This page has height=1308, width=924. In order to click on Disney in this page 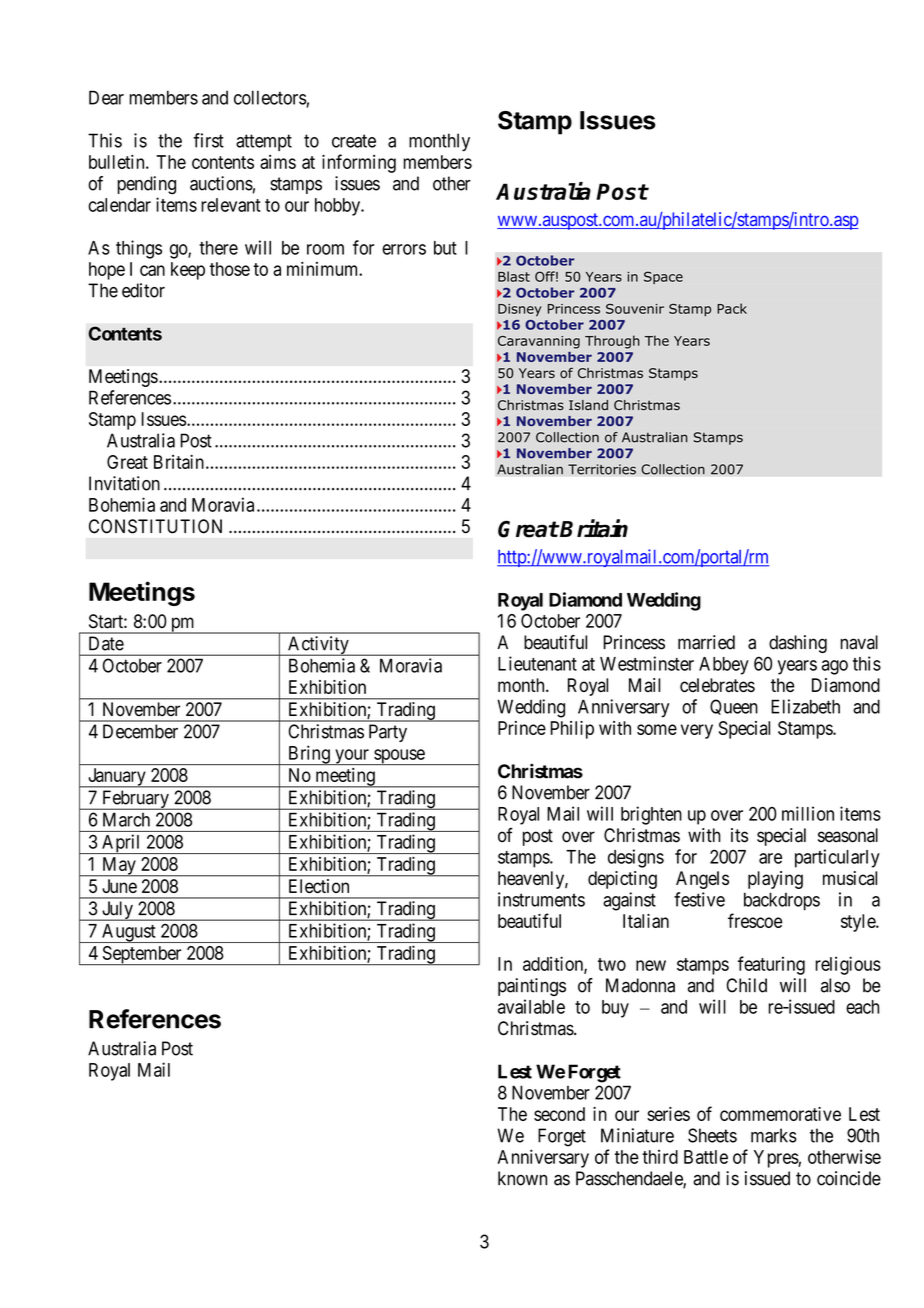, I will do `click(520, 310)`.
